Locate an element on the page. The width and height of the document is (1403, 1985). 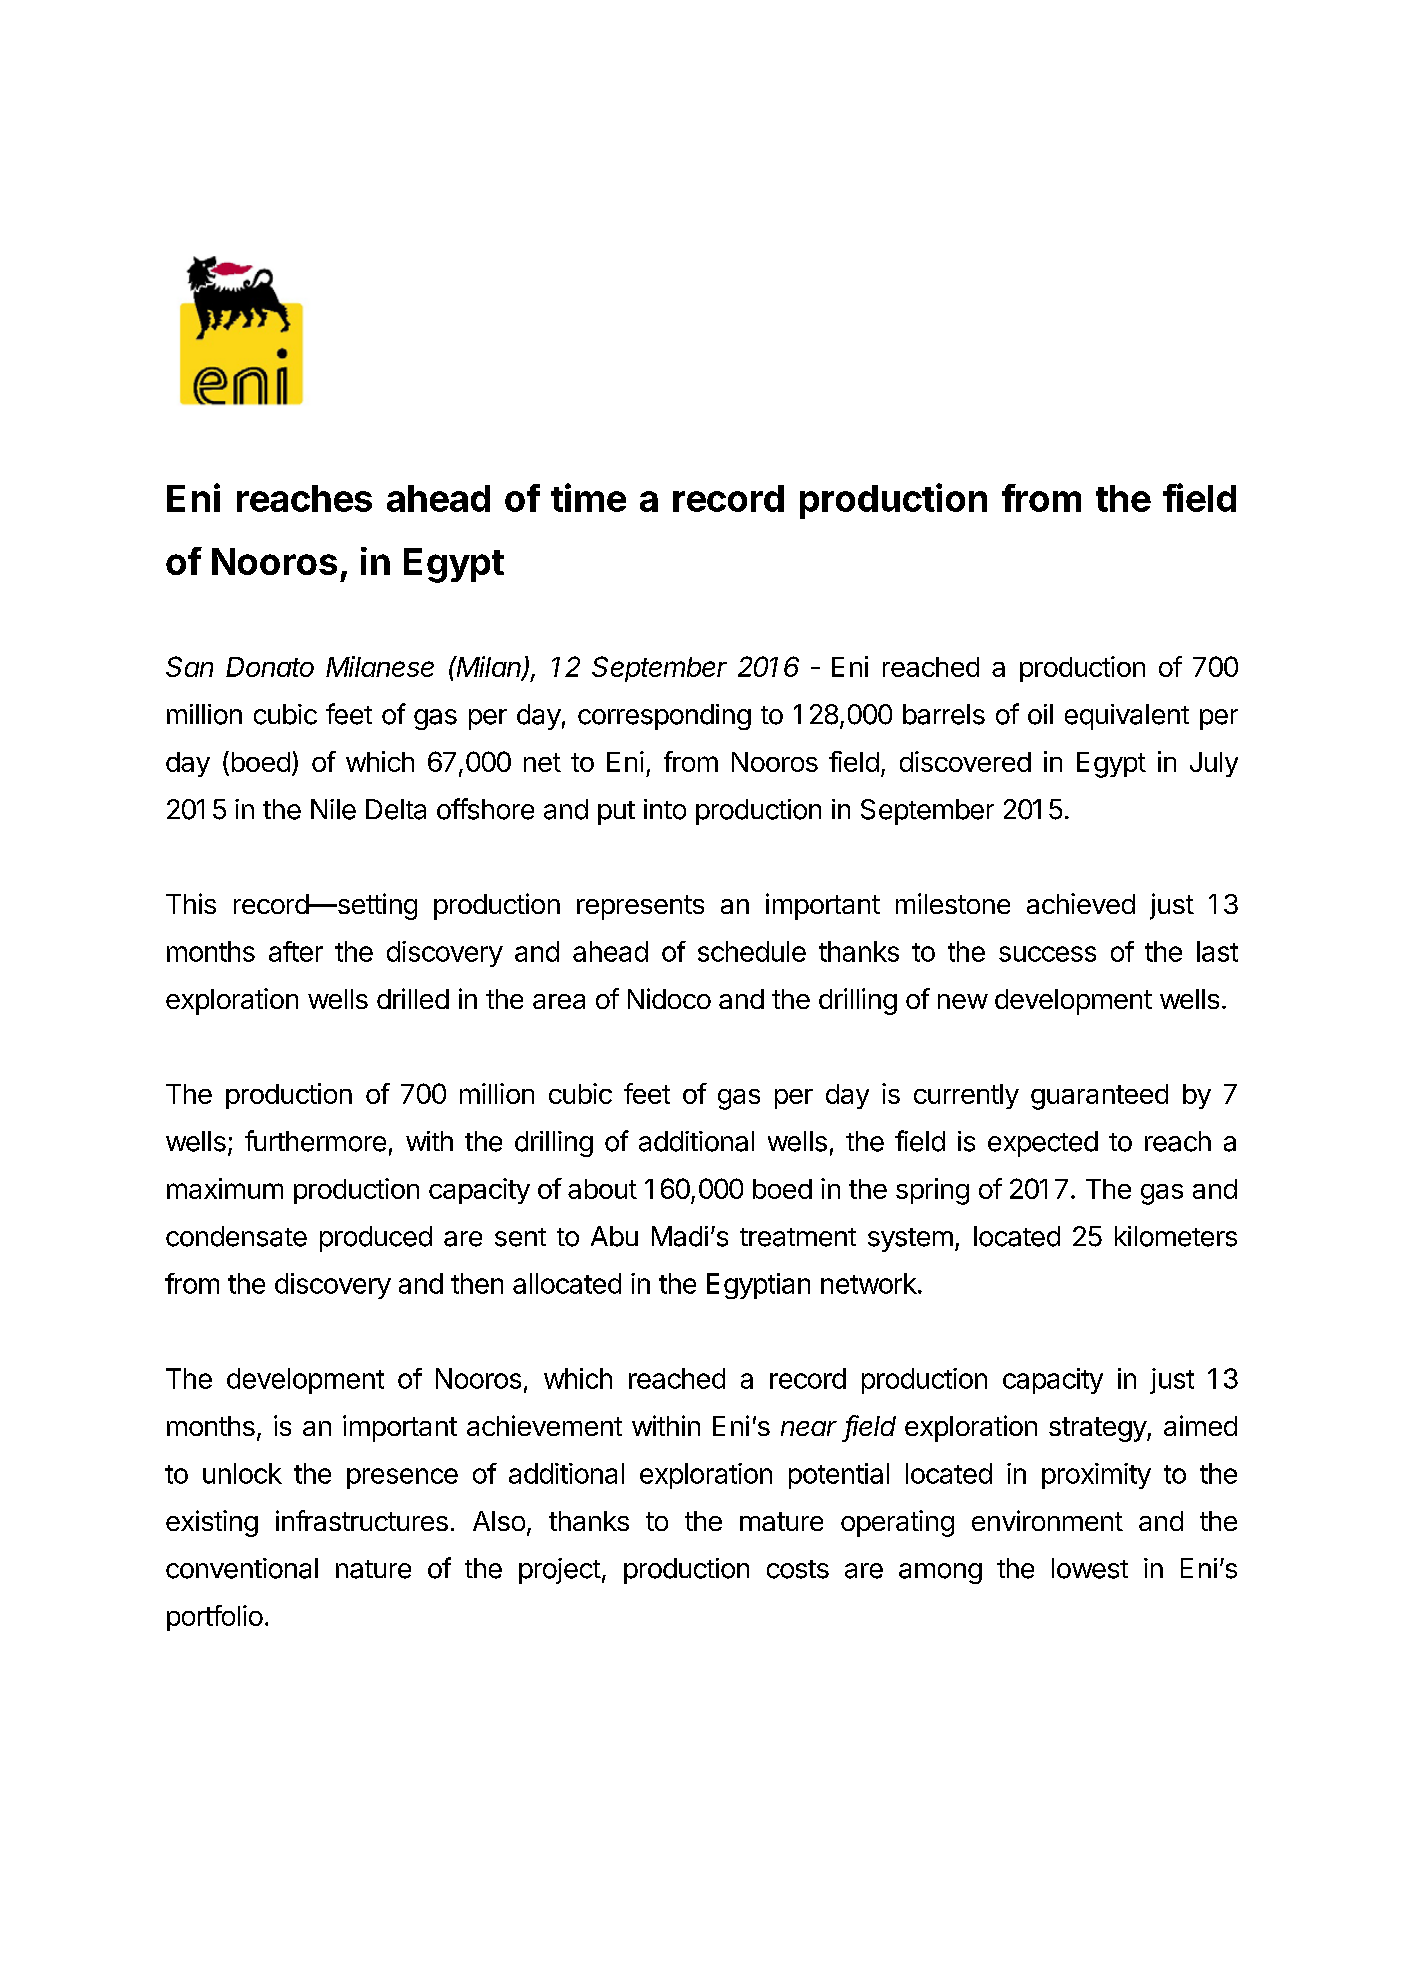
achieved is located at coordinates (1081, 903).
